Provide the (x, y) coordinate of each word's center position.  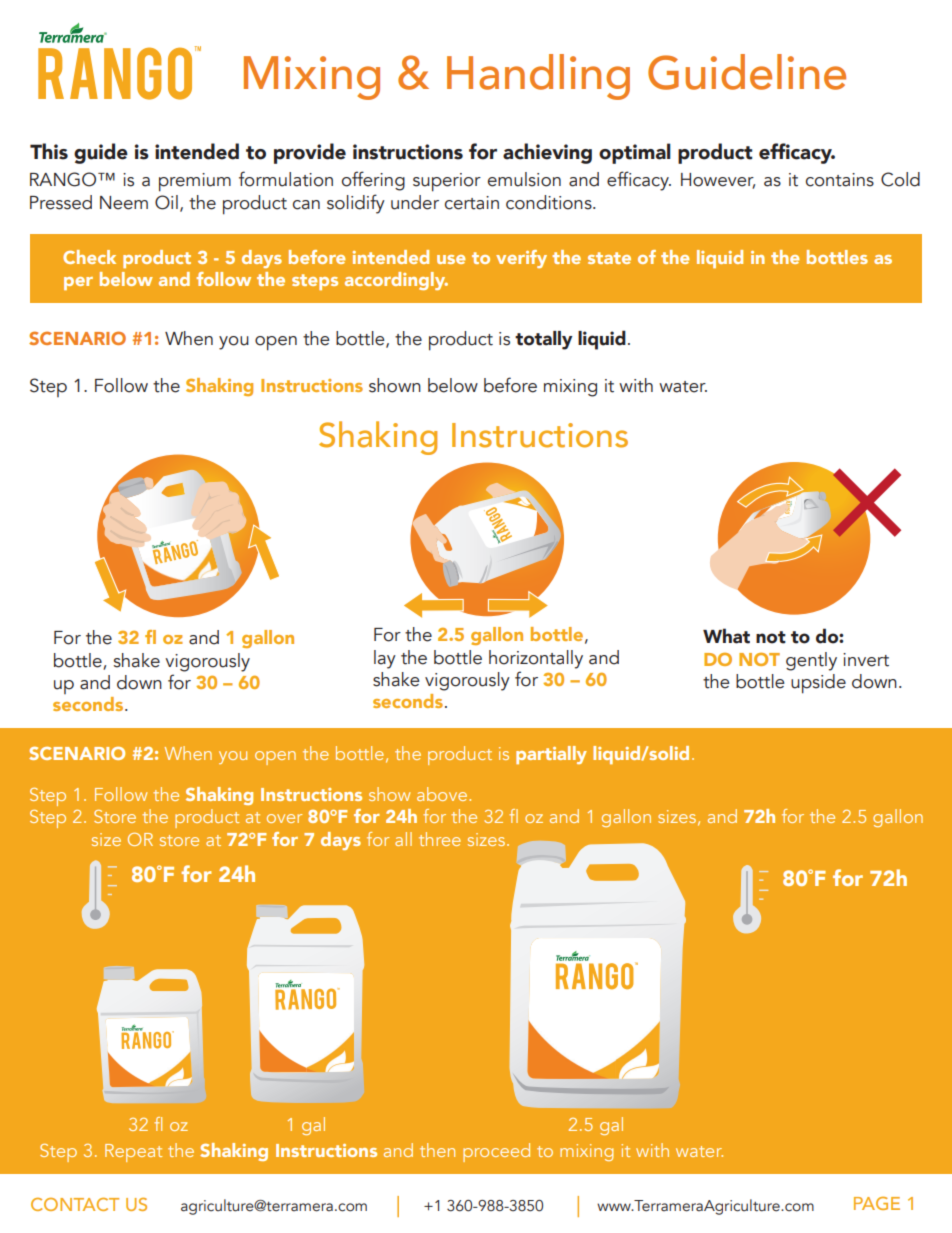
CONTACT (75, 1204)
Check (89, 257)
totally (544, 340)
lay (385, 659)
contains (840, 180)
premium (195, 182)
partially (551, 755)
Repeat (133, 1153)
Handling (538, 77)
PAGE (877, 1203)
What (726, 636)
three (440, 839)
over (284, 818)
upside (818, 684)
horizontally (536, 659)
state (609, 258)
